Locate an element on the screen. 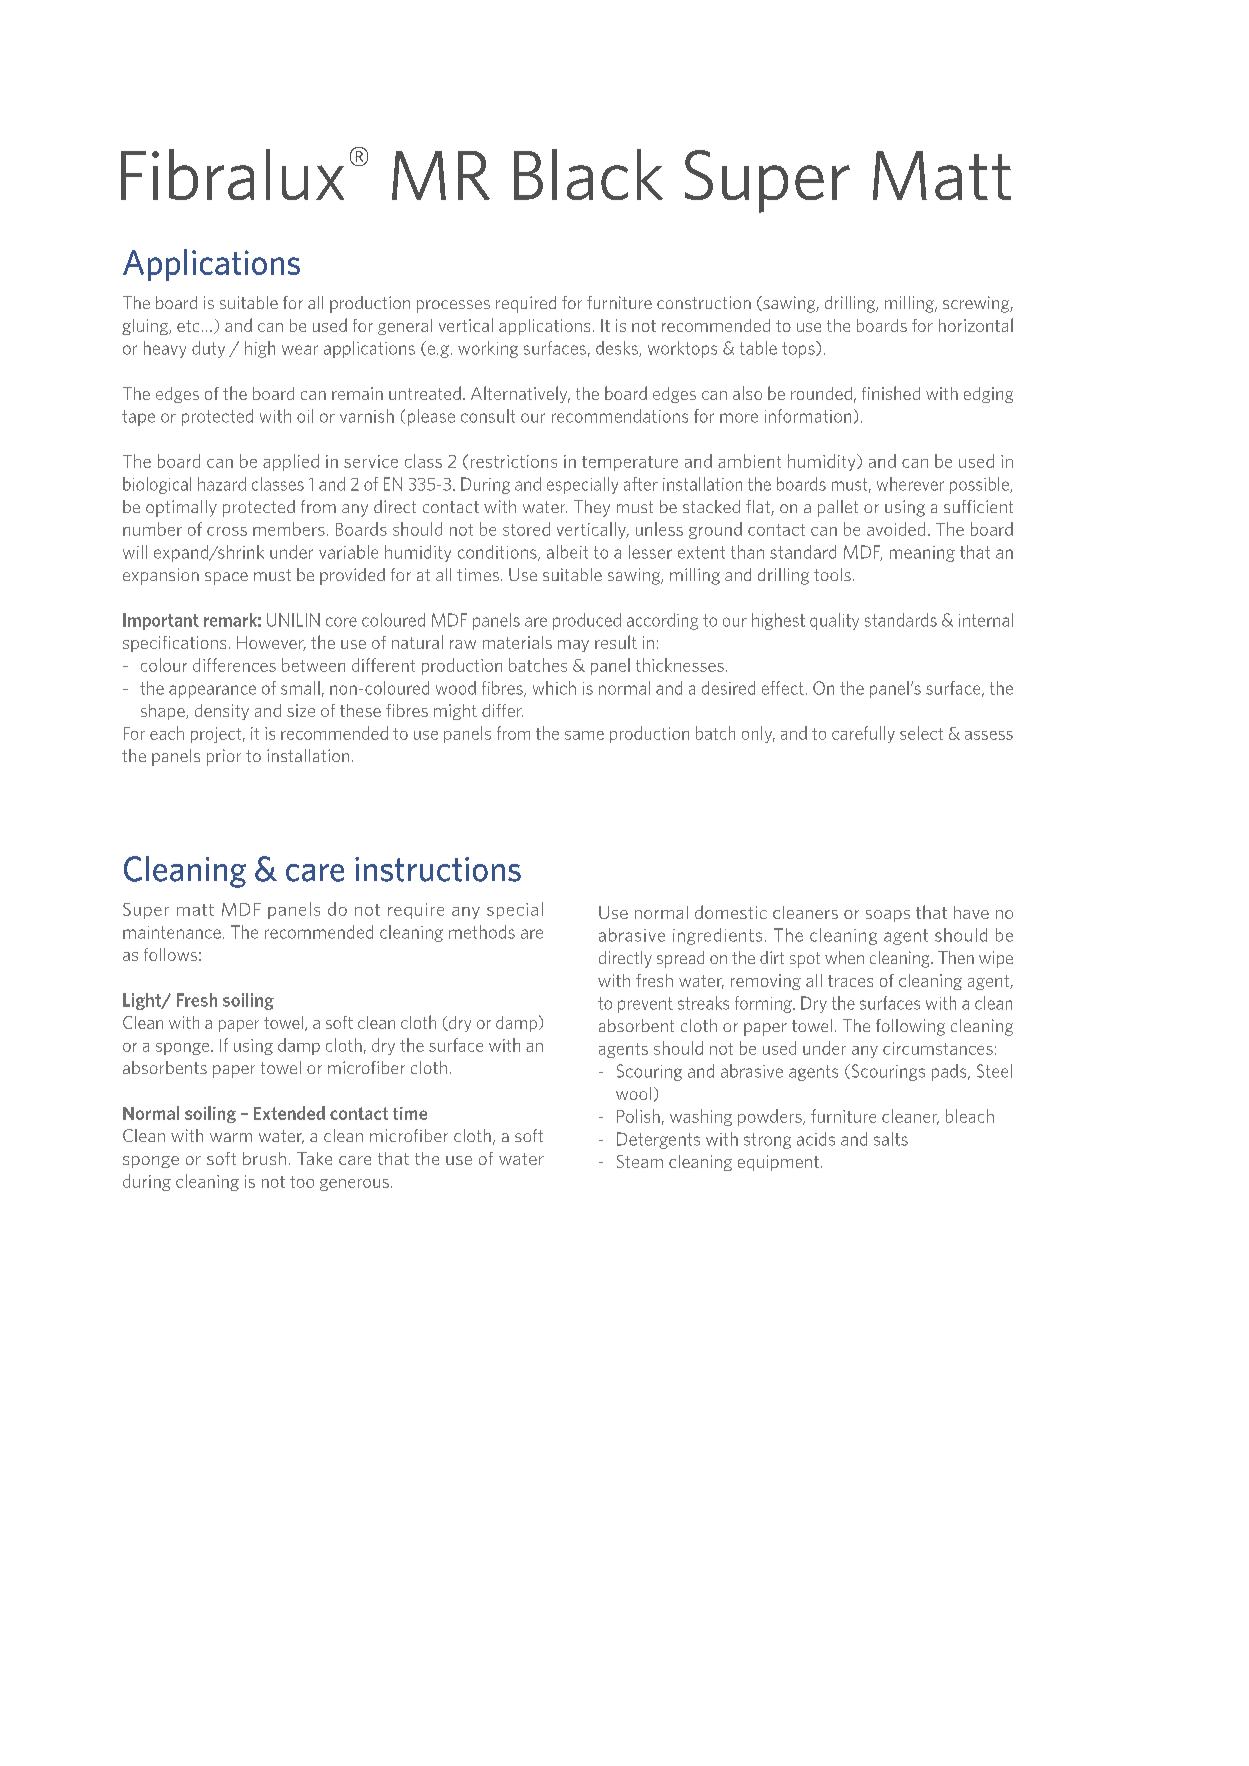 The width and height of the screenshot is (1249, 1766). applied is located at coordinates (291, 462).
